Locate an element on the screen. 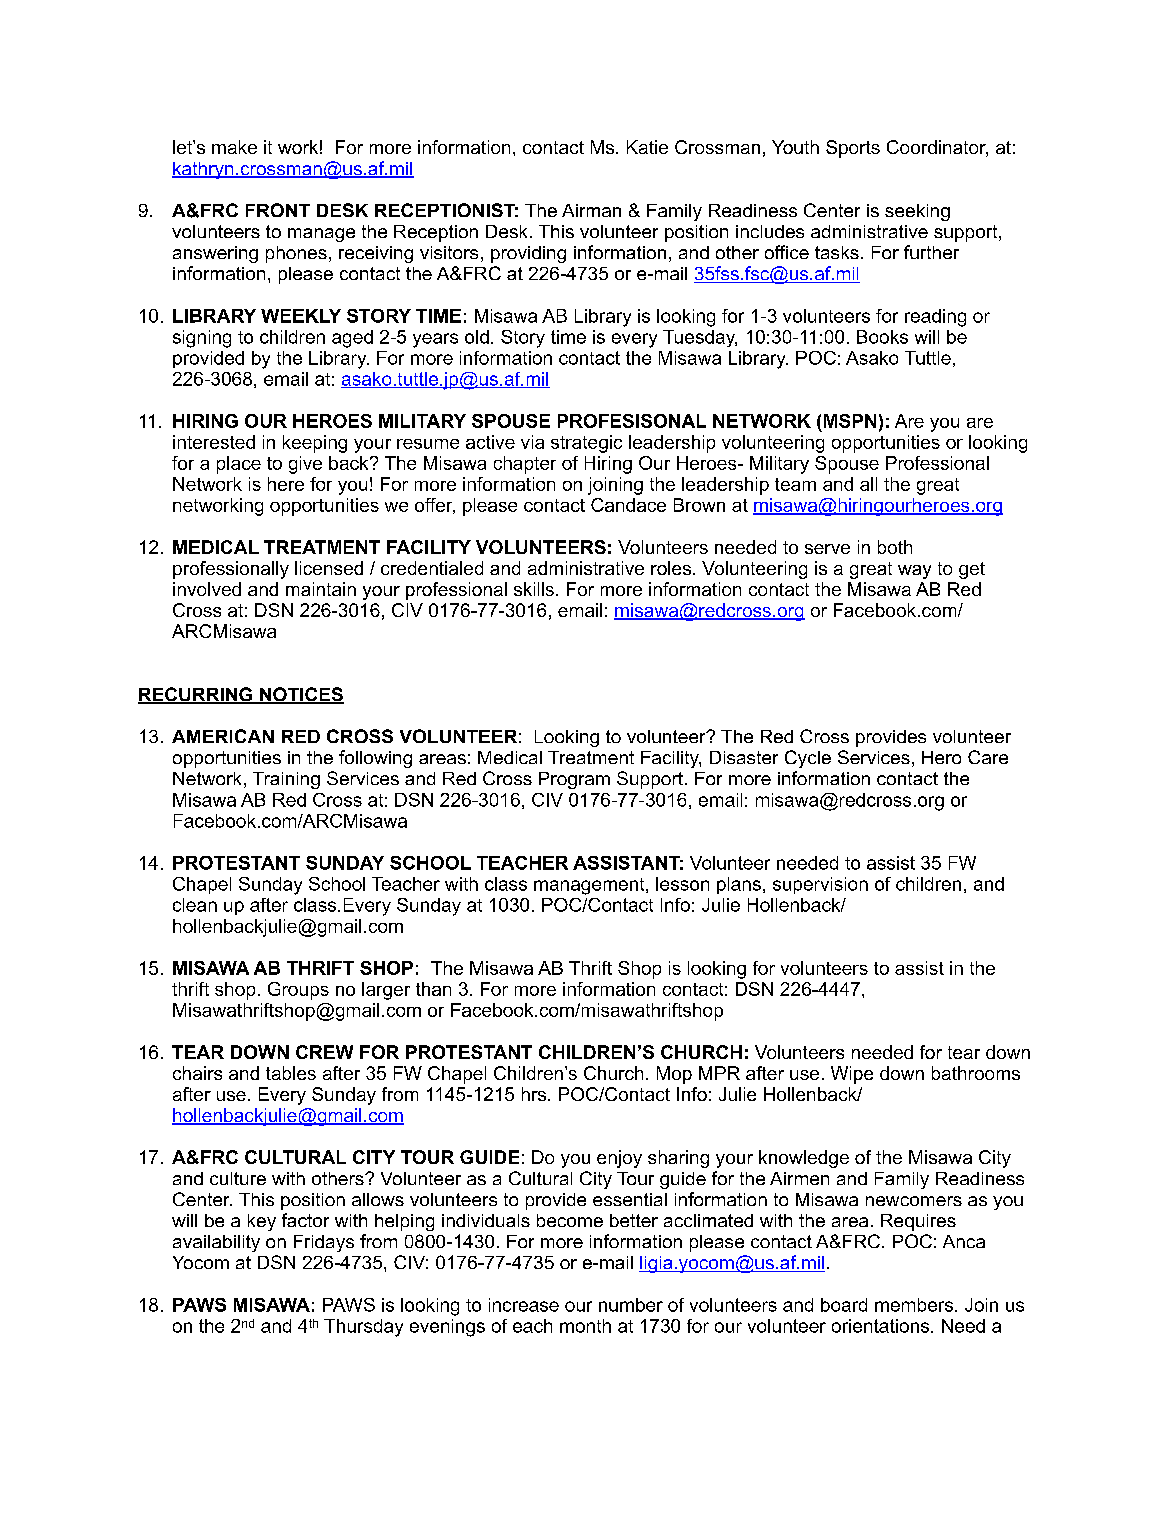  FRONT is located at coordinates (278, 210).
